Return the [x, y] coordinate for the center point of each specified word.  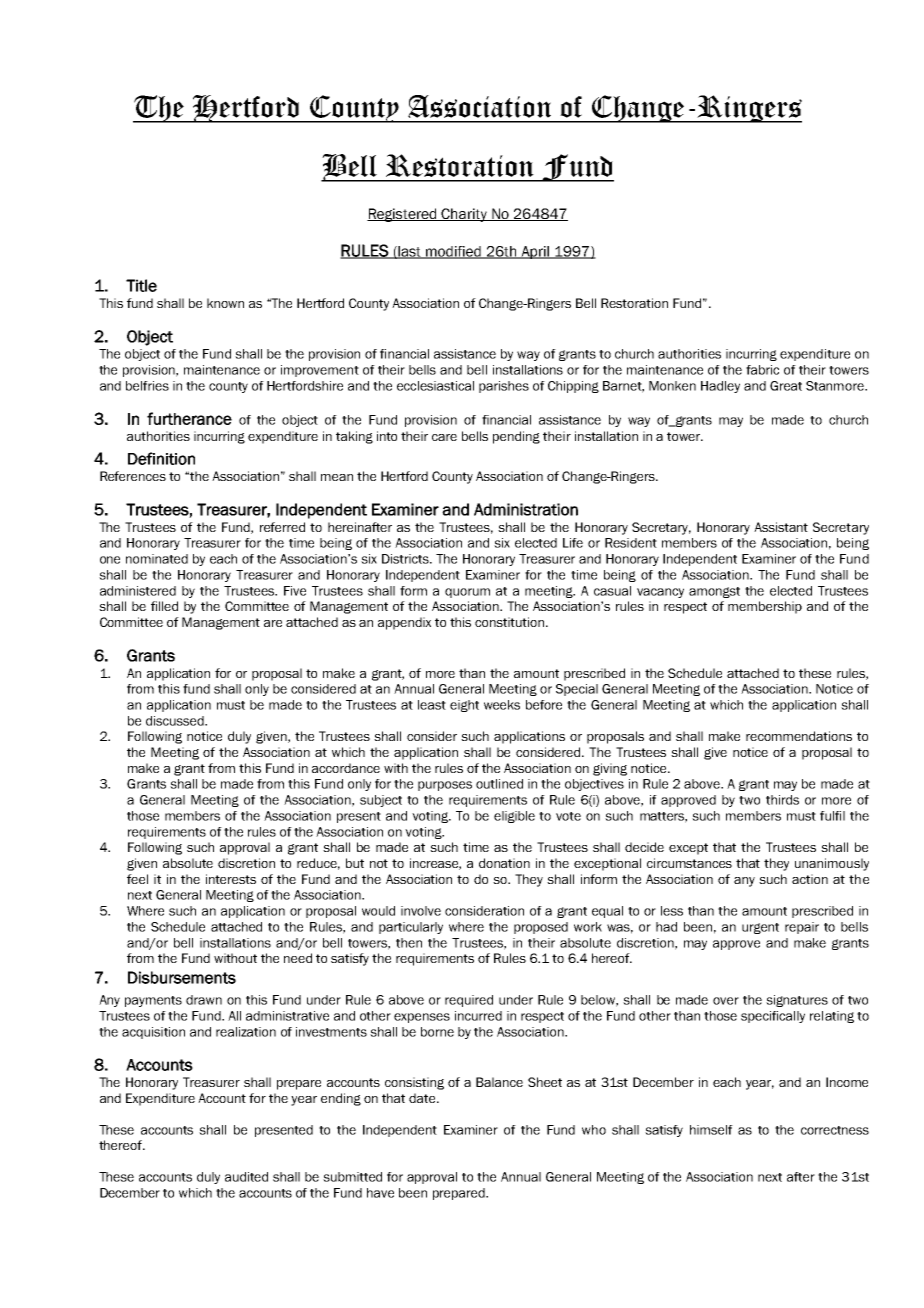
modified [454, 252]
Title [141, 285]
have [380, 1193]
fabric [762, 370]
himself [711, 1130]
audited [246, 1177]
